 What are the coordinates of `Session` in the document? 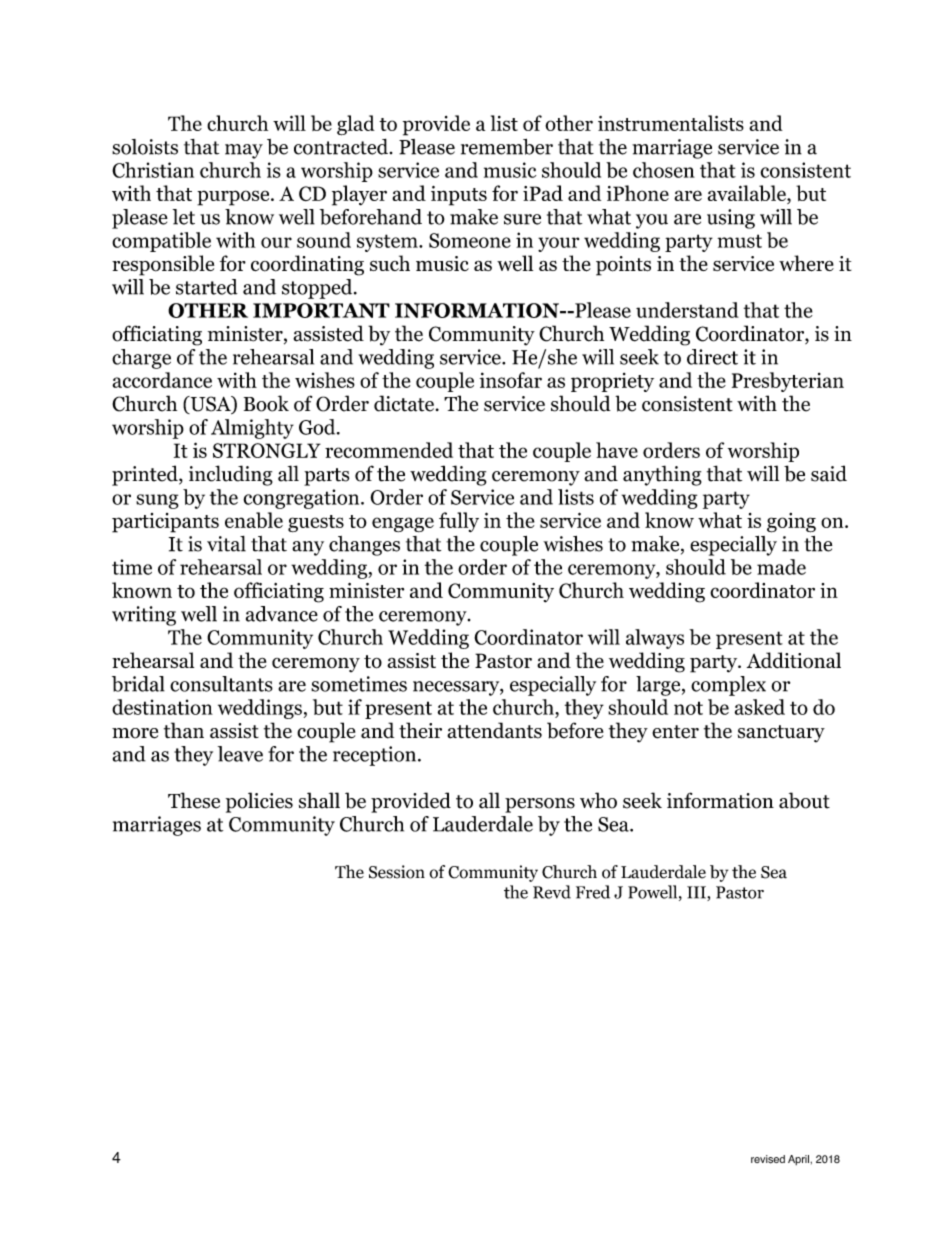 It's located at (397, 872).
